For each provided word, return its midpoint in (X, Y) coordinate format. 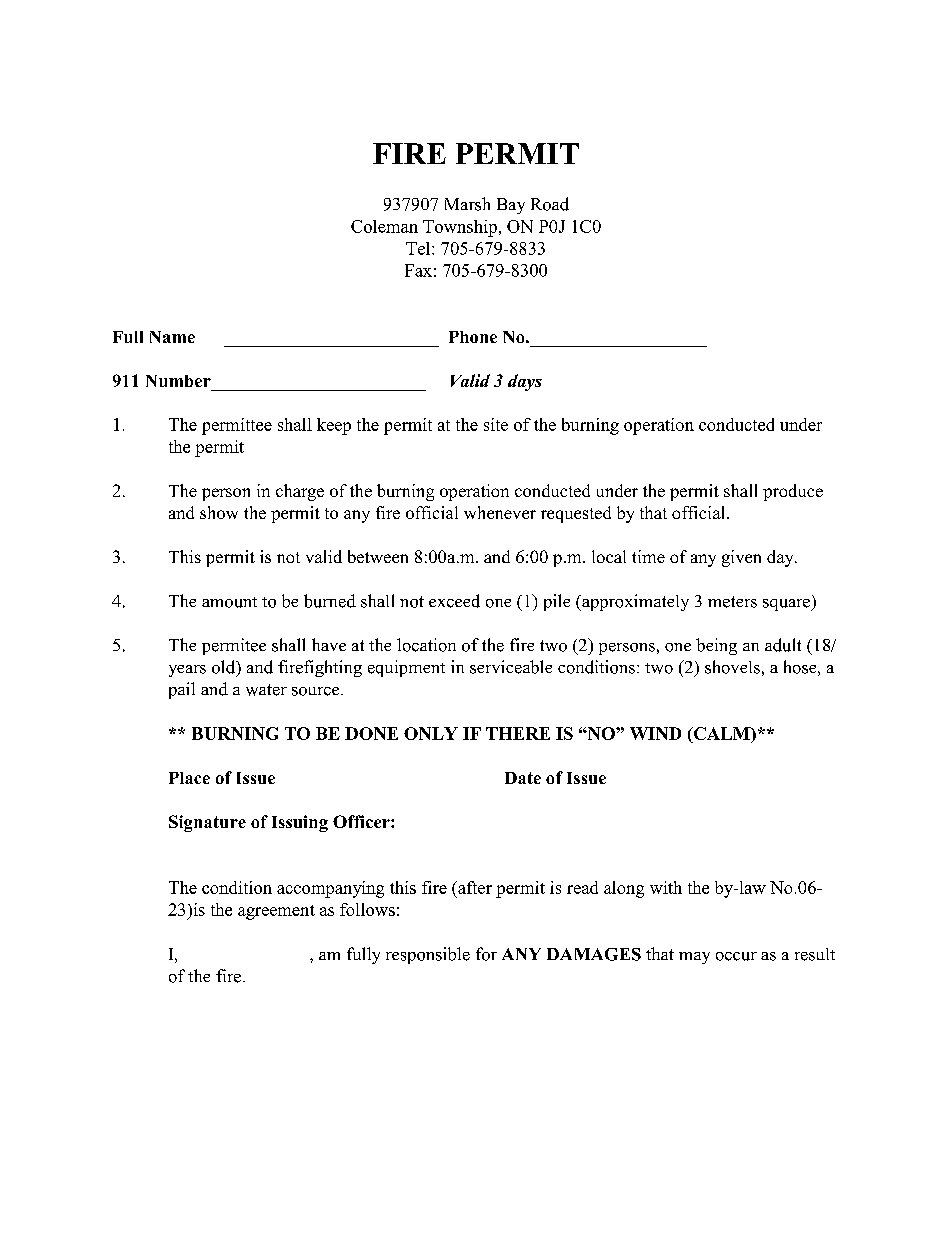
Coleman (384, 226)
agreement (276, 912)
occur (736, 956)
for (486, 954)
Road (550, 204)
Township (460, 228)
